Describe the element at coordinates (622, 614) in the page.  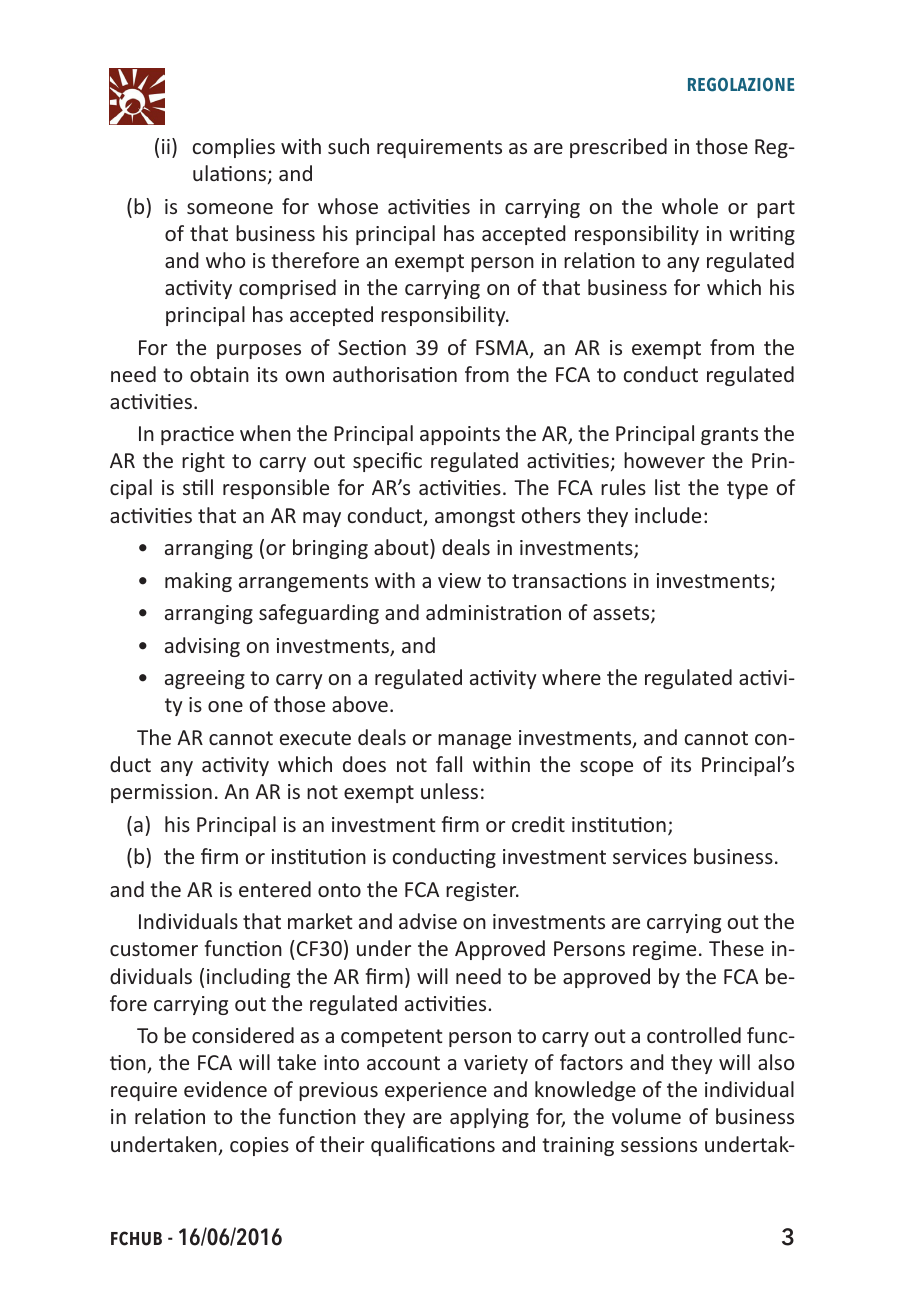
I see `assets` at that location.
